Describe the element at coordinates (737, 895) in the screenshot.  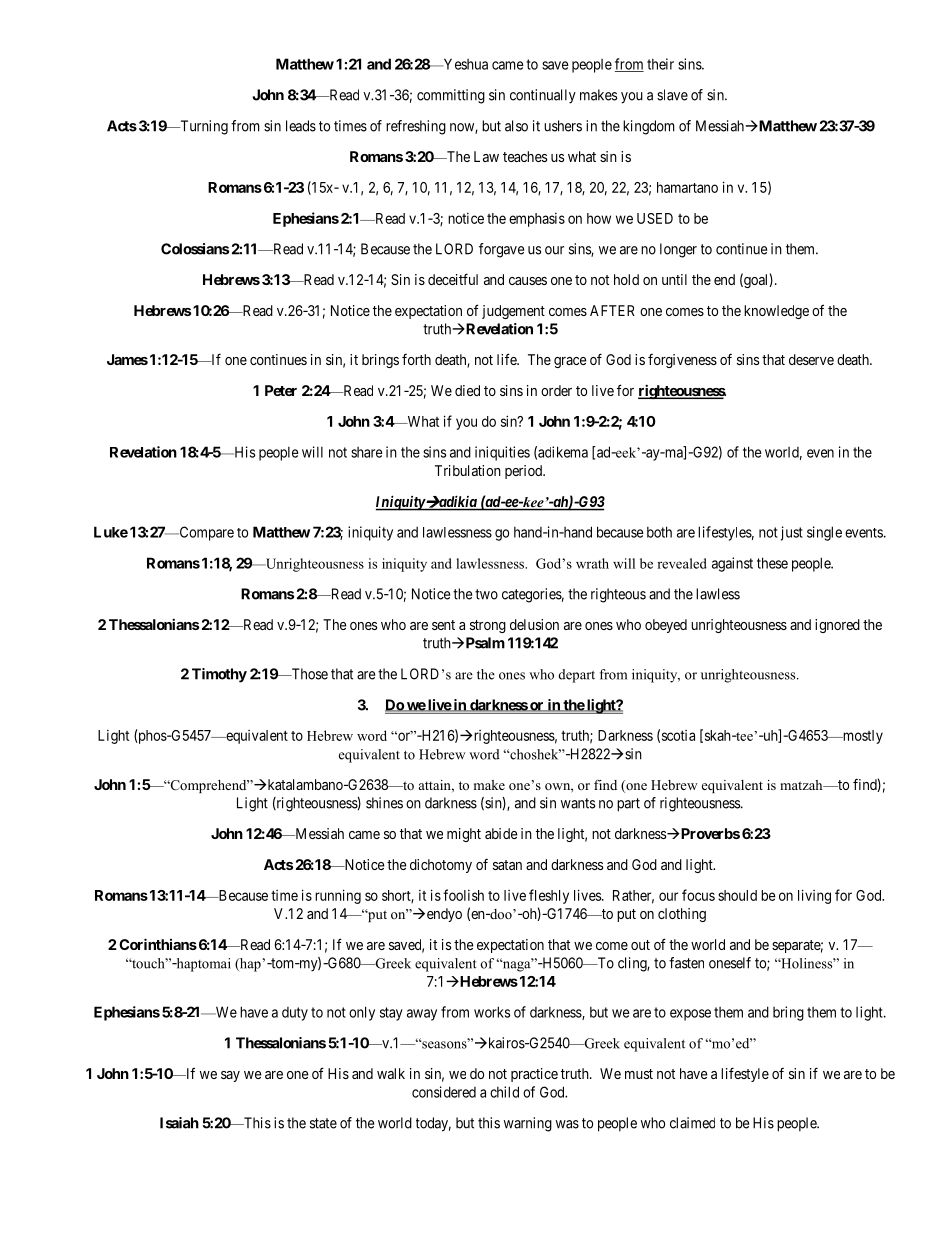
I see `should` at that location.
